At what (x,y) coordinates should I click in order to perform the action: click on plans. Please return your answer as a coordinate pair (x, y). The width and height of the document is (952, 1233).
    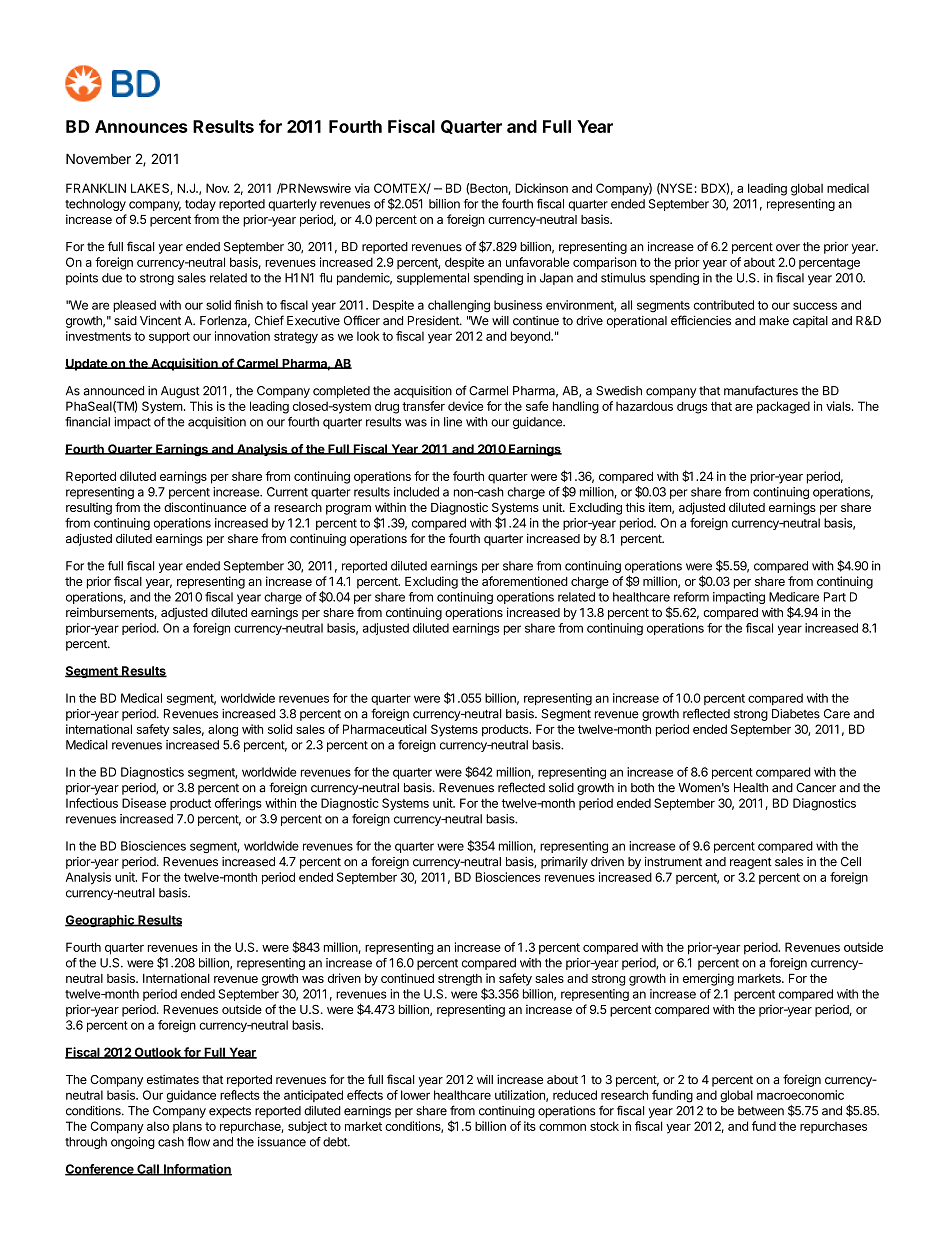
    Looking at the image, I should click on (187, 1127).
